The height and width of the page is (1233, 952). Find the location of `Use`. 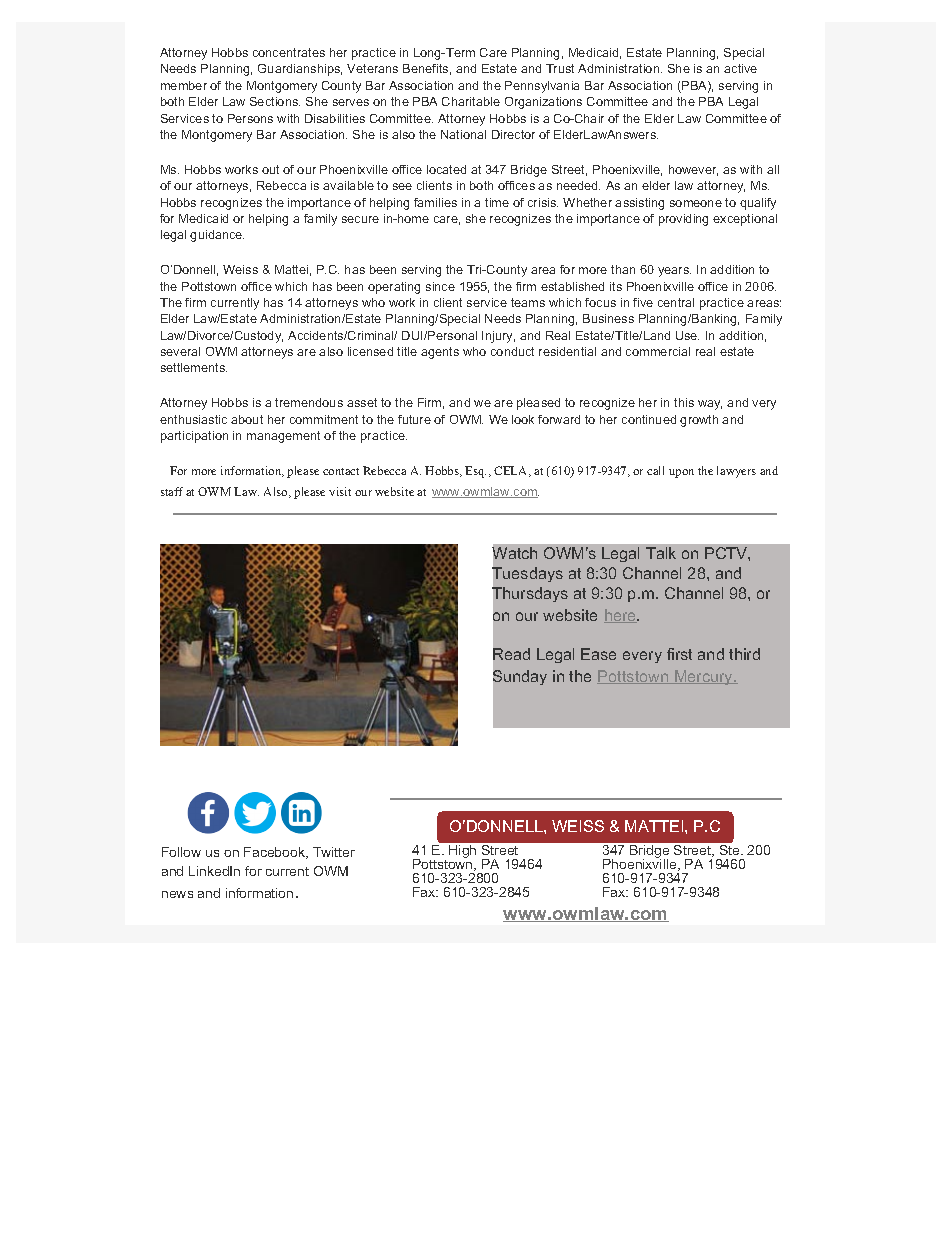

Use is located at coordinates (687, 335).
